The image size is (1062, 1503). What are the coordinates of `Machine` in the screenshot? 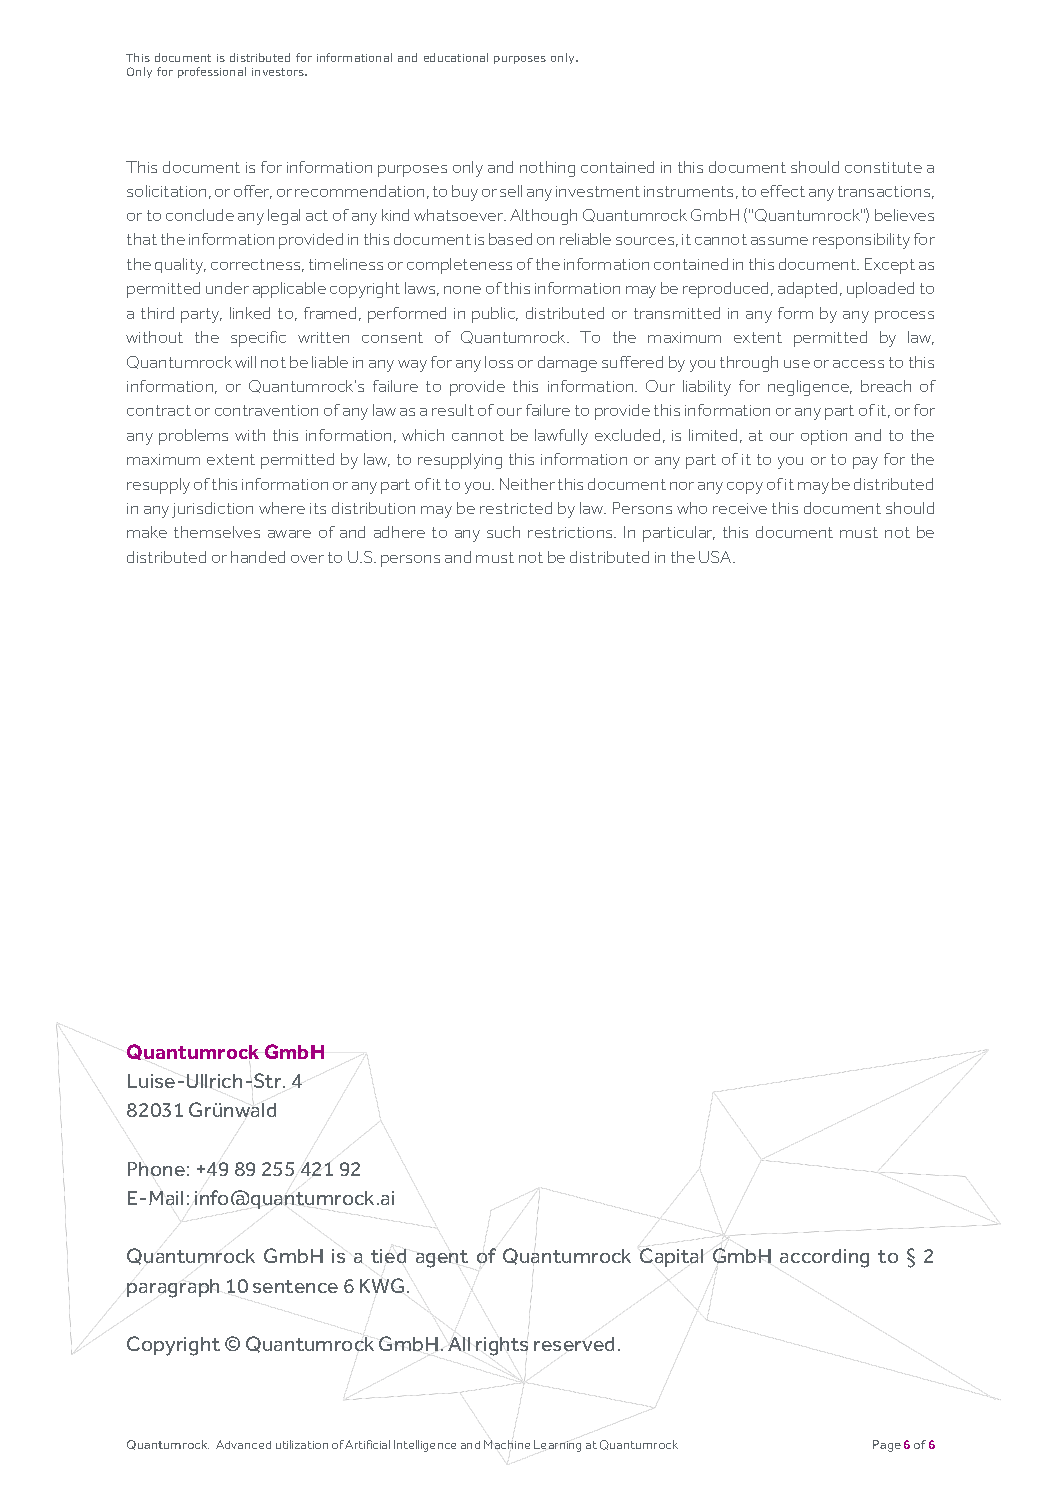 It's located at (507, 1444).
